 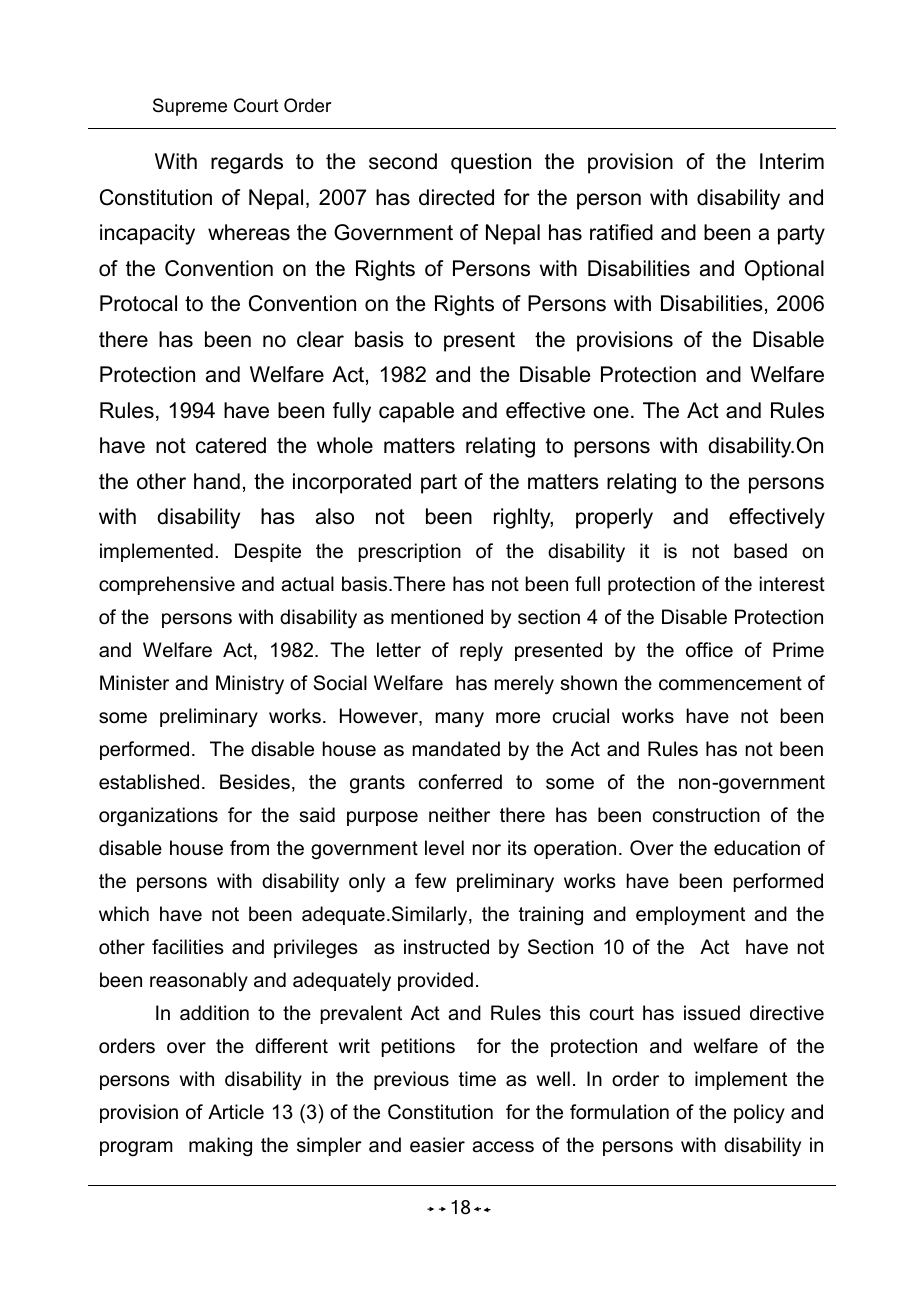 What do you see at coordinates (760, 551) in the screenshot?
I see `based` at bounding box center [760, 551].
